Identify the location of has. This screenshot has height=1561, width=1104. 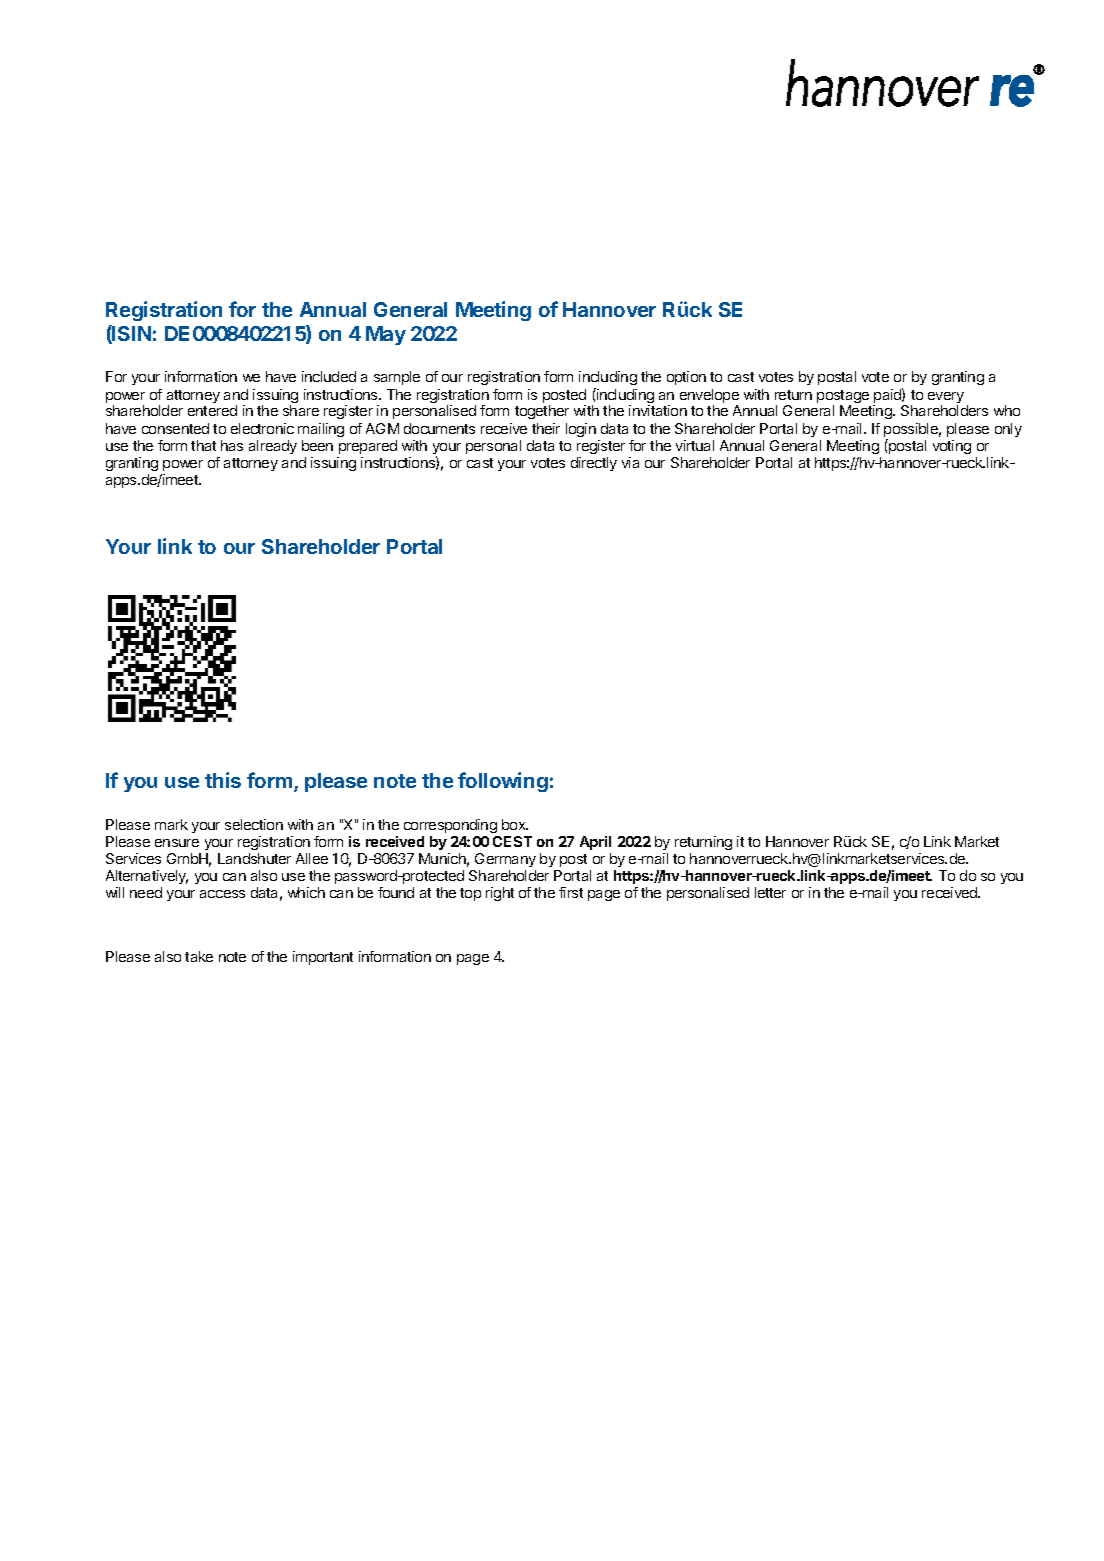
(232, 445).
